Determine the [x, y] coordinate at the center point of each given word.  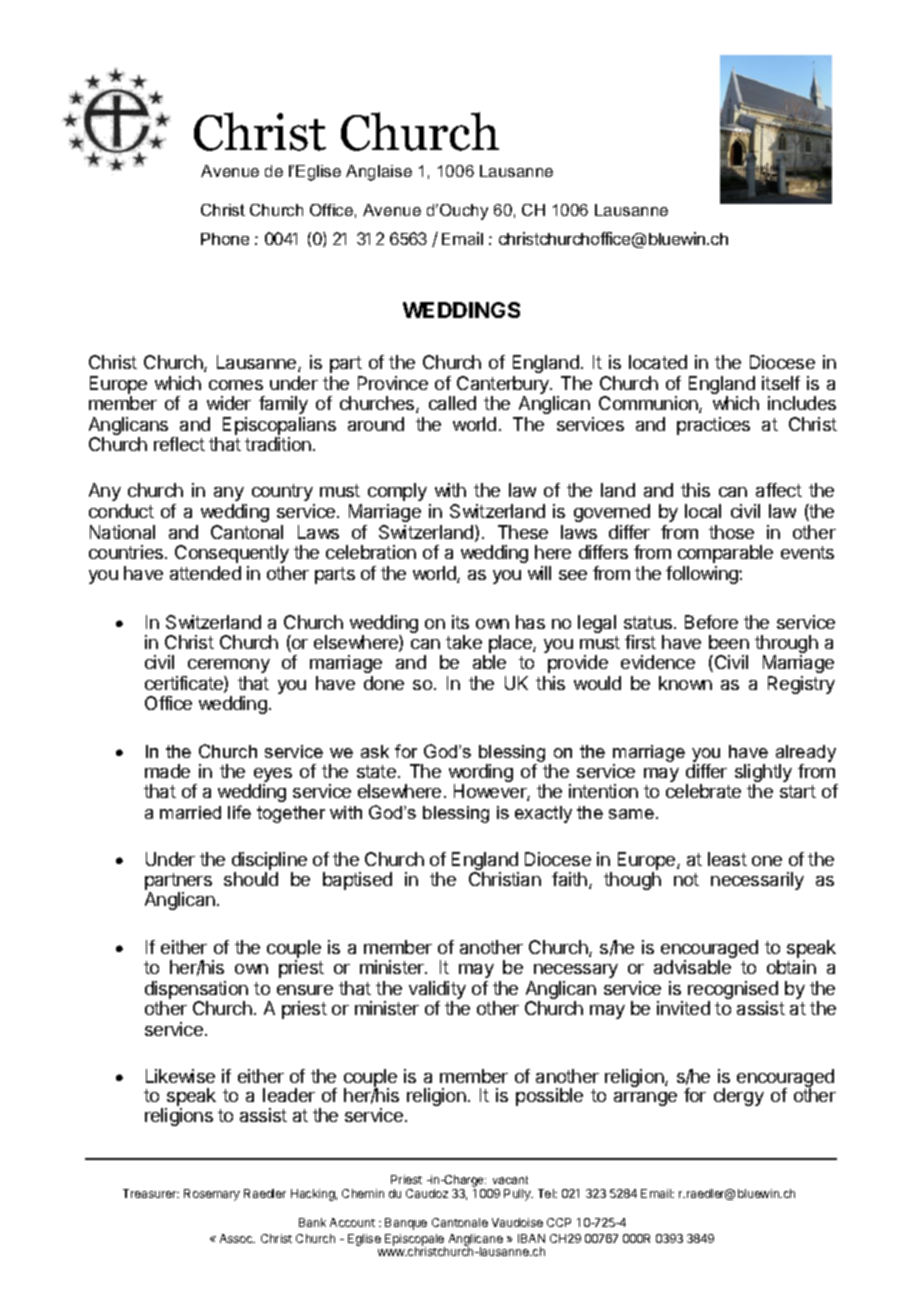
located [658, 362]
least [727, 859]
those [731, 532]
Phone [225, 239]
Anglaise [379, 173]
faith [569, 879]
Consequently [232, 554]
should [251, 879]
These [523, 532]
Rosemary [212, 1195]
